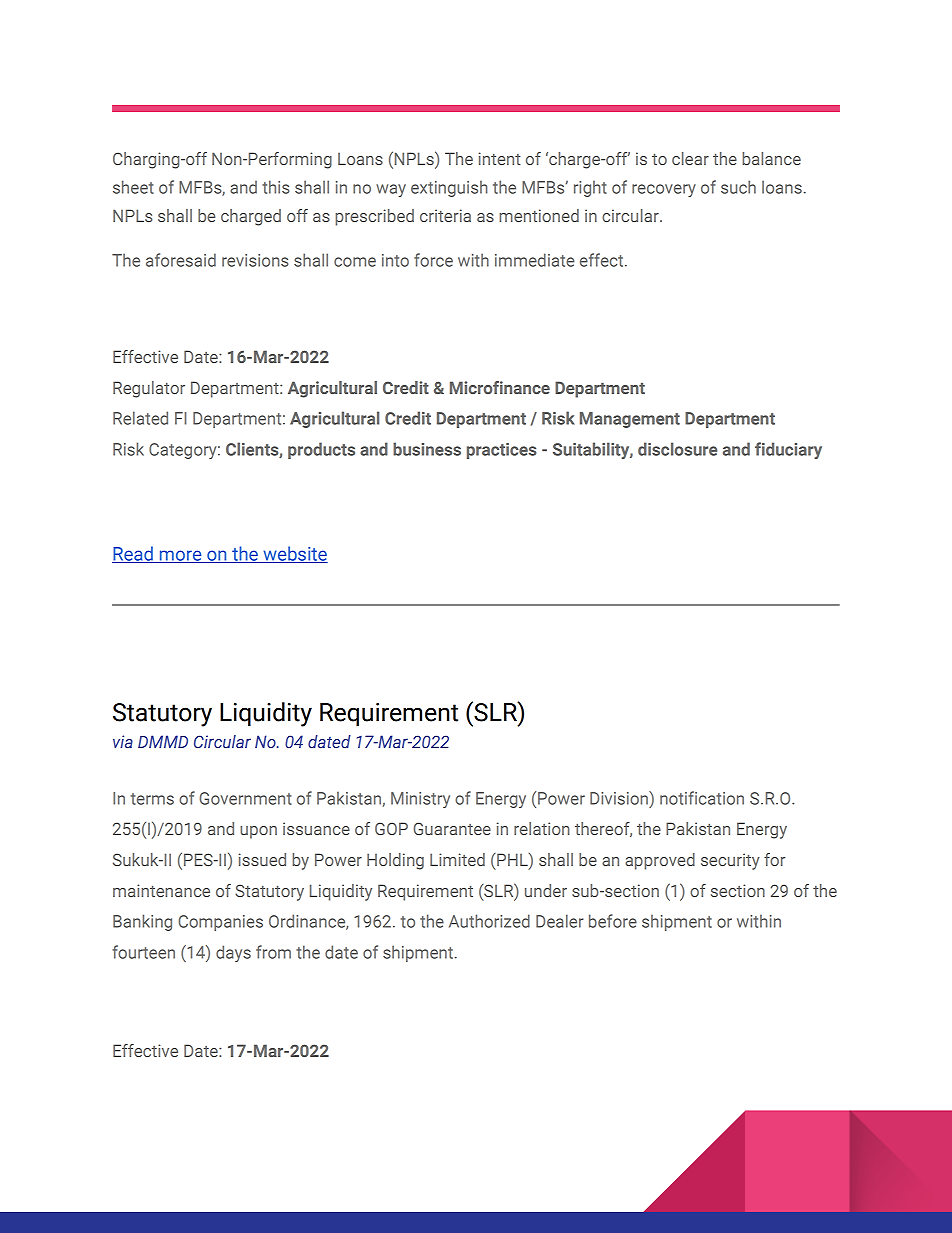 The image size is (952, 1233). Describe the element at coordinates (449, 188) in the screenshot. I see `extinguish` at that location.
